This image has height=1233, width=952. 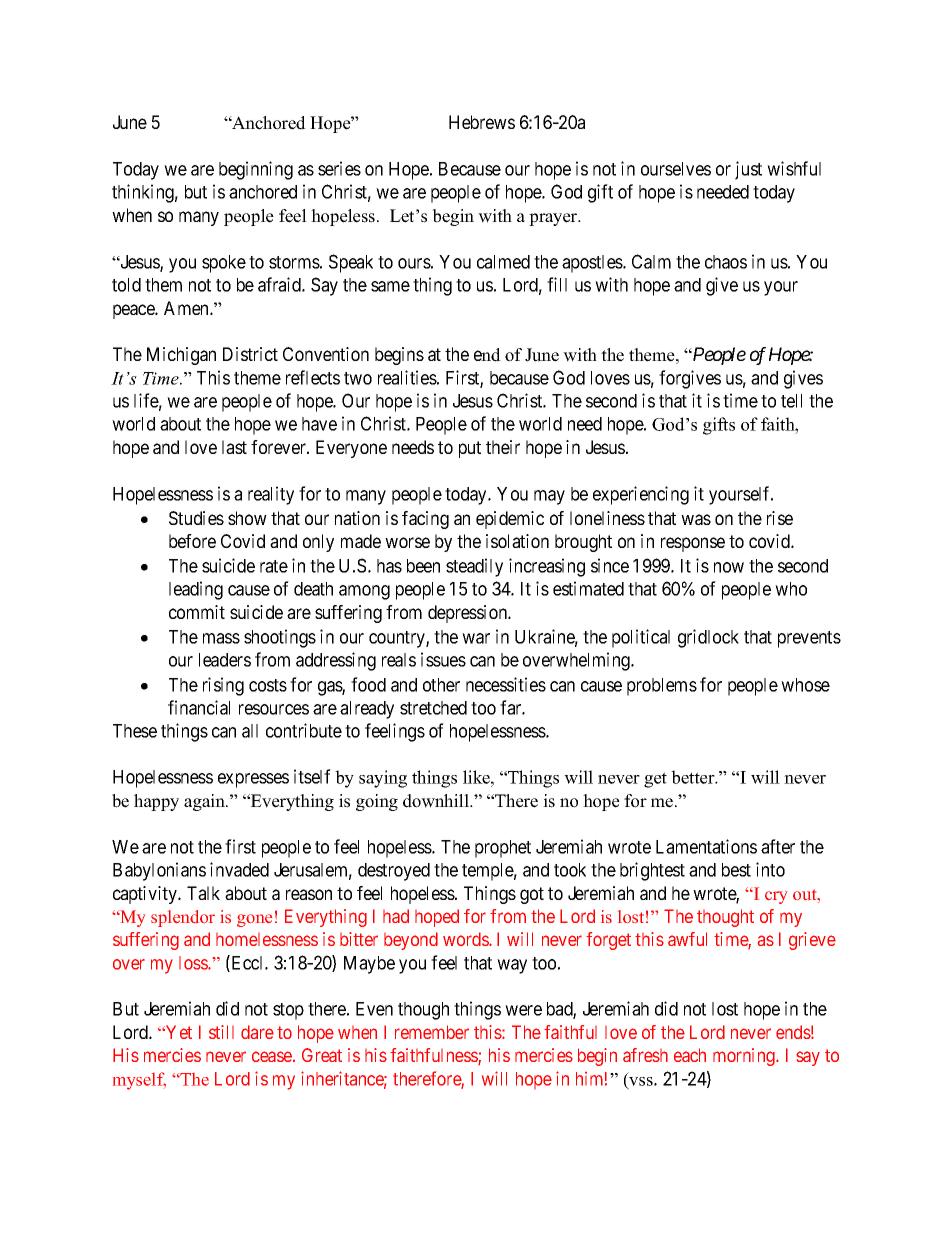 What do you see at coordinates (745, 1057) in the image?
I see `morning` at bounding box center [745, 1057].
